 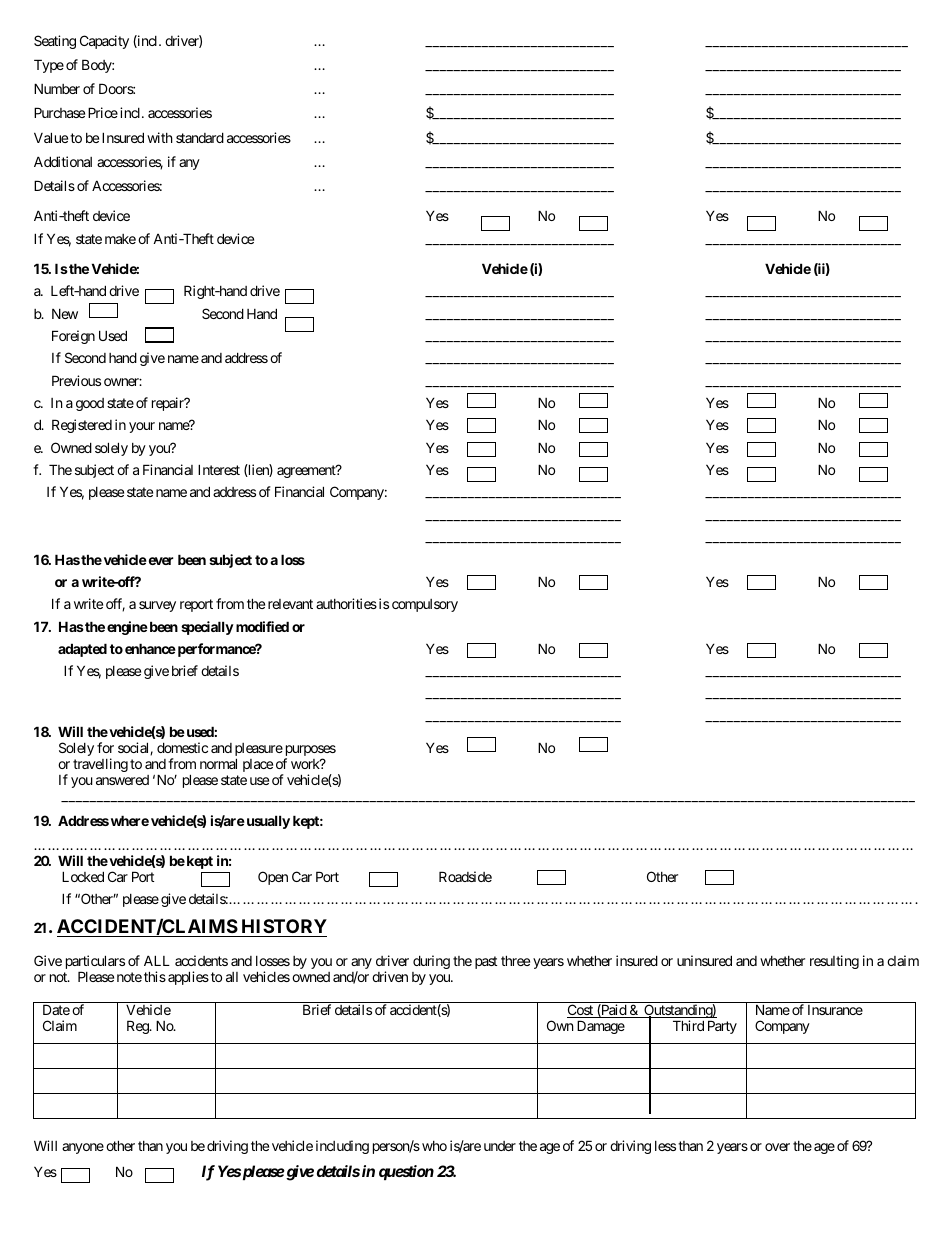 I want to click on standard, so click(x=200, y=137).
